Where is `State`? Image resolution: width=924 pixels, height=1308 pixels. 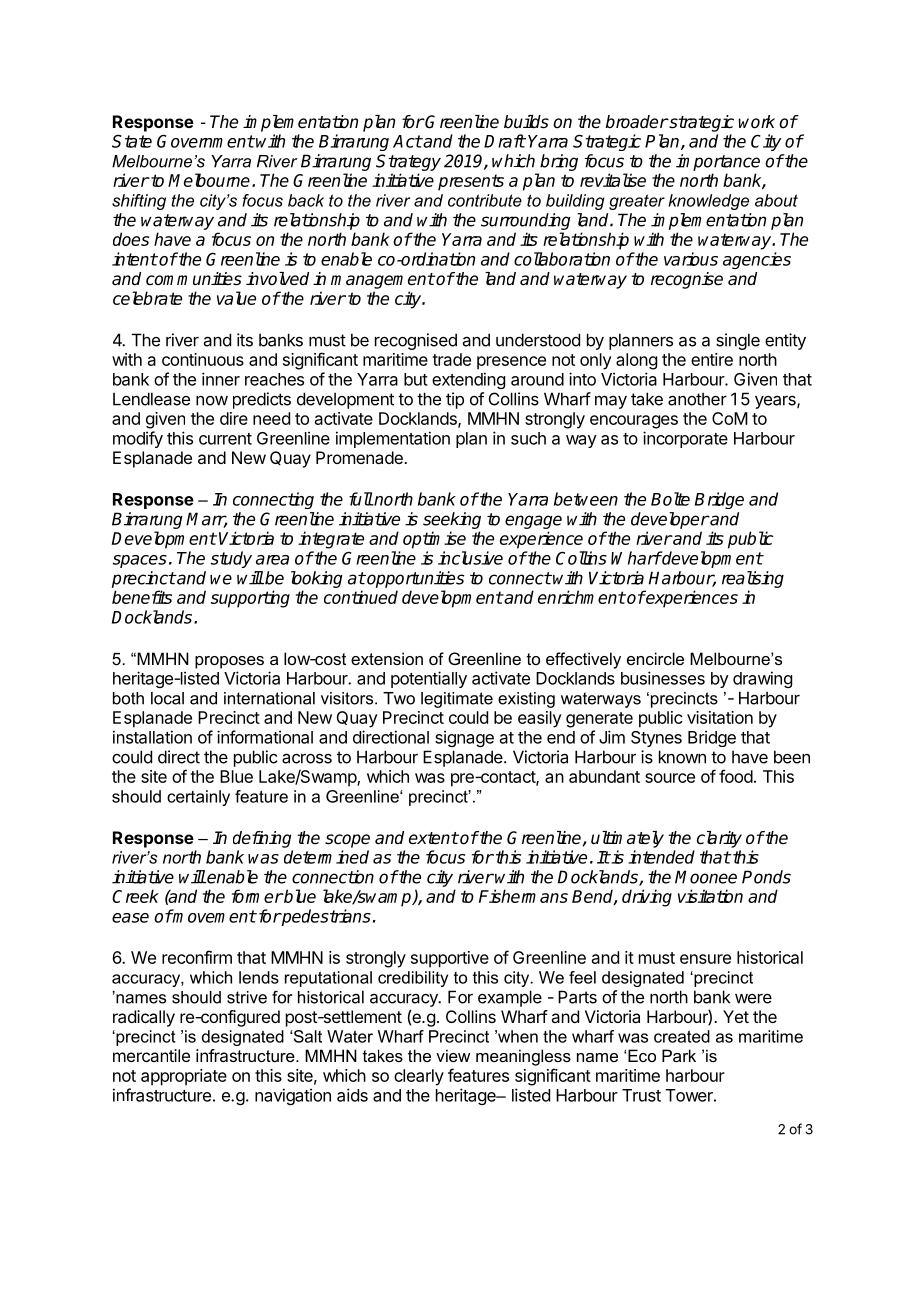
State is located at coordinates (132, 141).
